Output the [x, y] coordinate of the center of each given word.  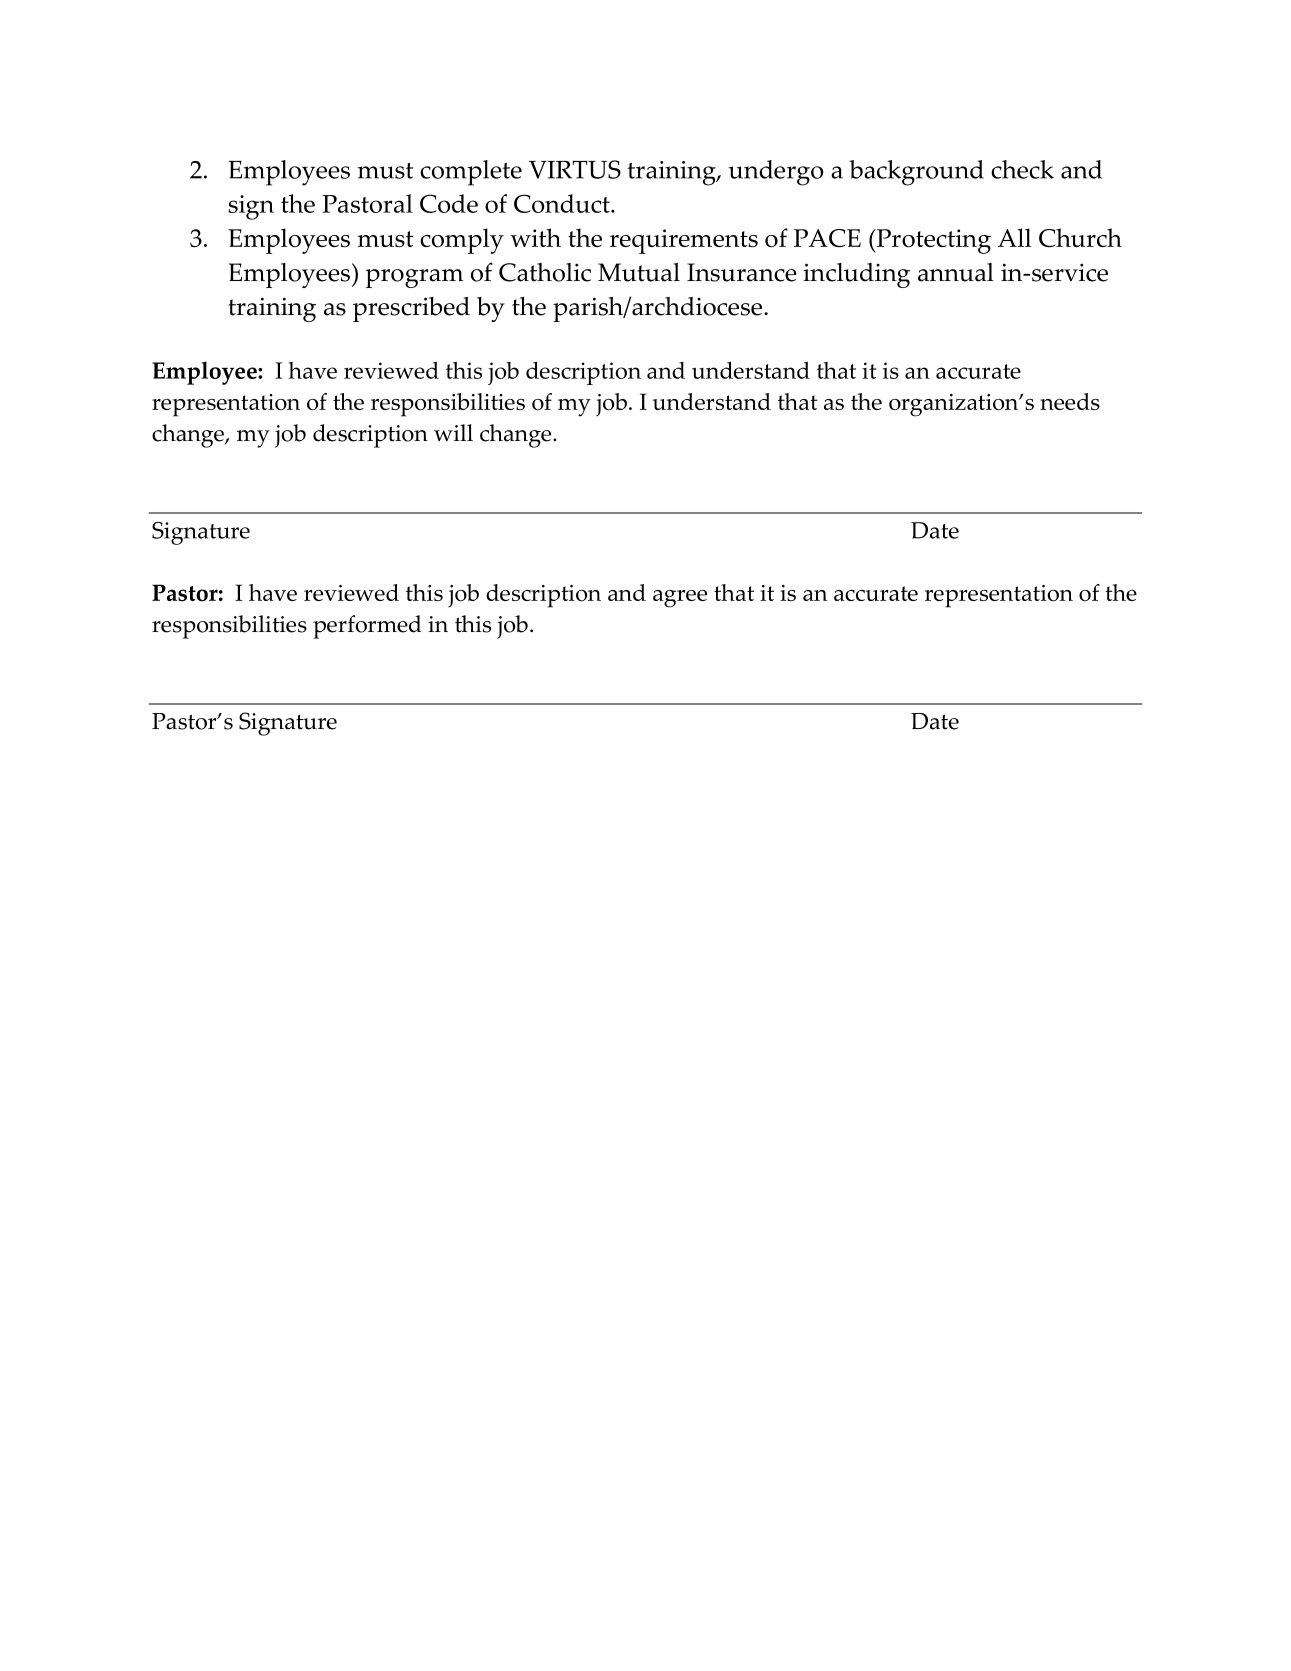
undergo [776, 173]
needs [1070, 401]
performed [367, 627]
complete [471, 173]
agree [680, 599]
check [1022, 169]
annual [956, 272]
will [453, 432]
